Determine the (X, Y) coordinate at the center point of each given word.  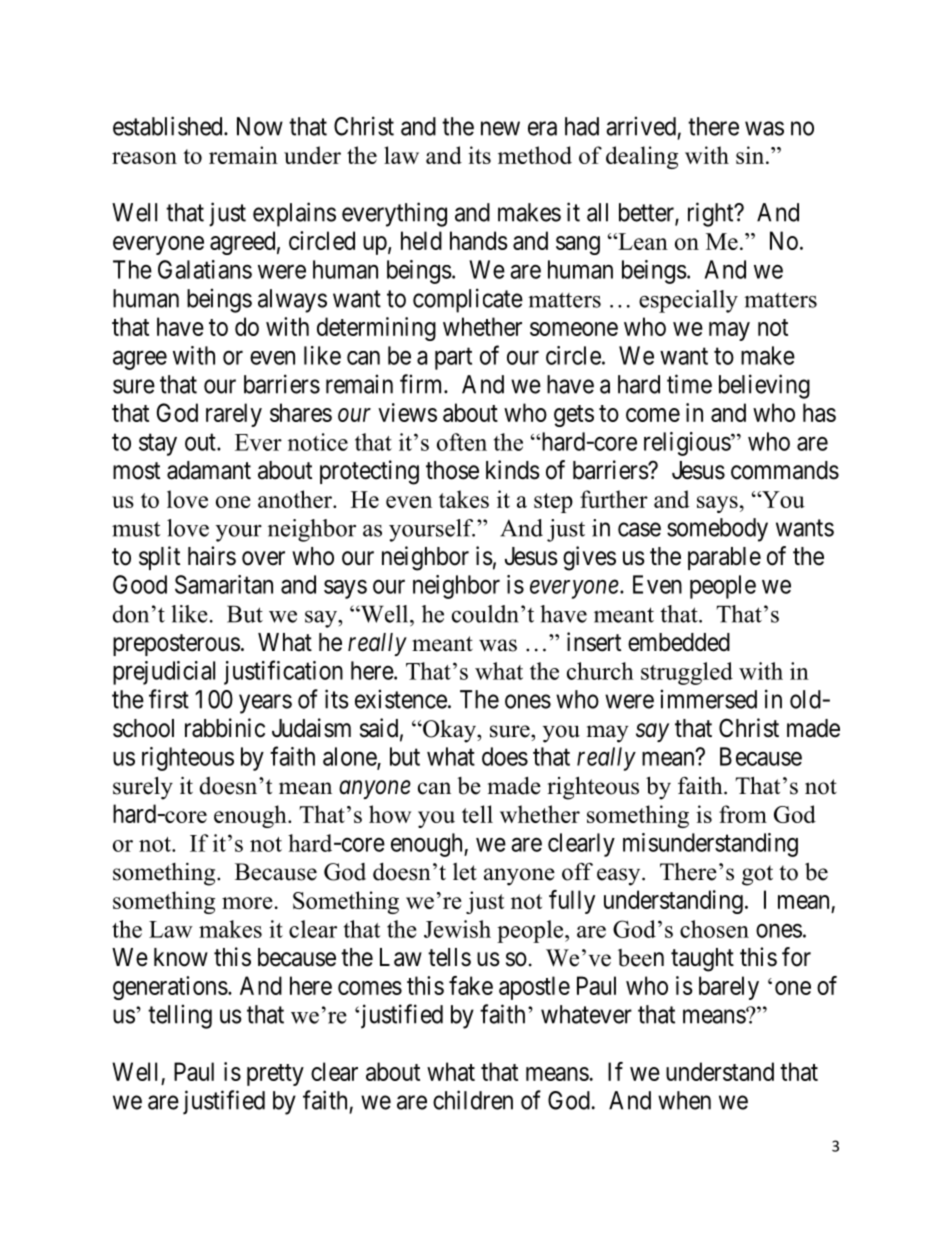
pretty (275, 1075)
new (500, 128)
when (684, 1100)
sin (751, 155)
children (473, 1100)
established (169, 126)
